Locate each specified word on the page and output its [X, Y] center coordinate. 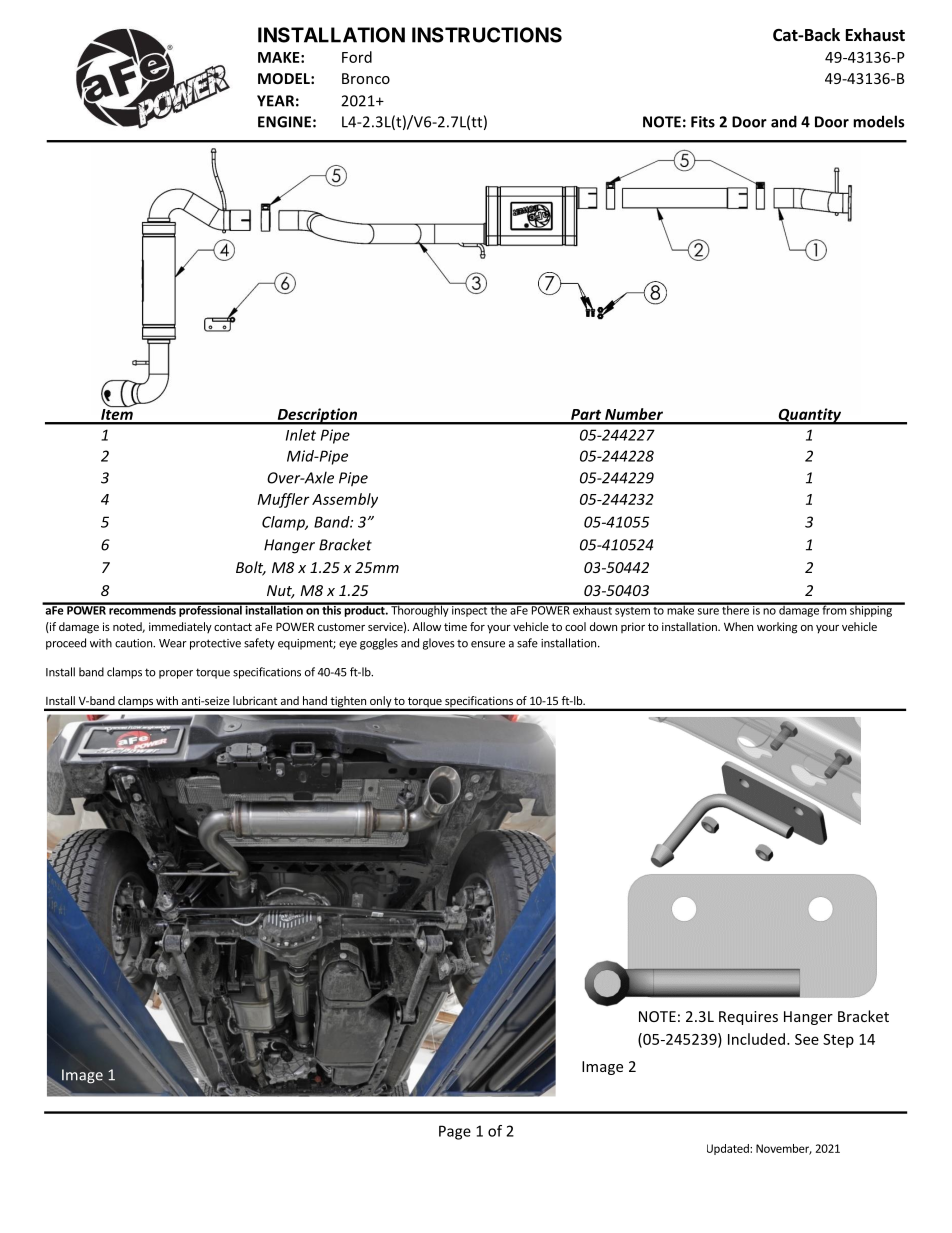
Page [455, 1132]
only [380, 703]
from [834, 609]
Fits [703, 122]
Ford [357, 57]
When [738, 626]
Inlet [301, 435]
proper [176, 674]
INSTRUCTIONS [487, 35]
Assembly [345, 500]
